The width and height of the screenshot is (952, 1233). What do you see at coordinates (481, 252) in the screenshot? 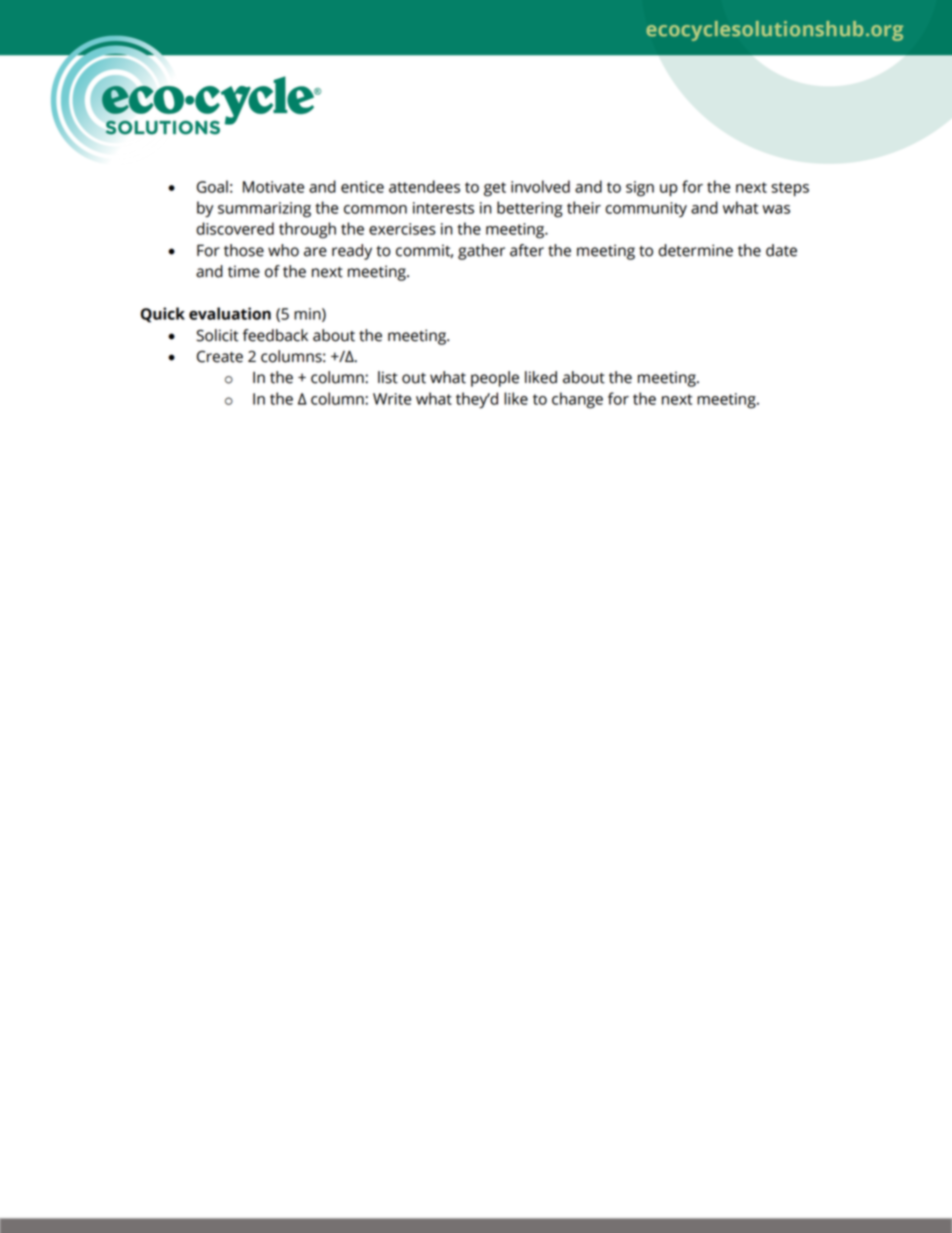
I see `gather` at bounding box center [481, 252].
